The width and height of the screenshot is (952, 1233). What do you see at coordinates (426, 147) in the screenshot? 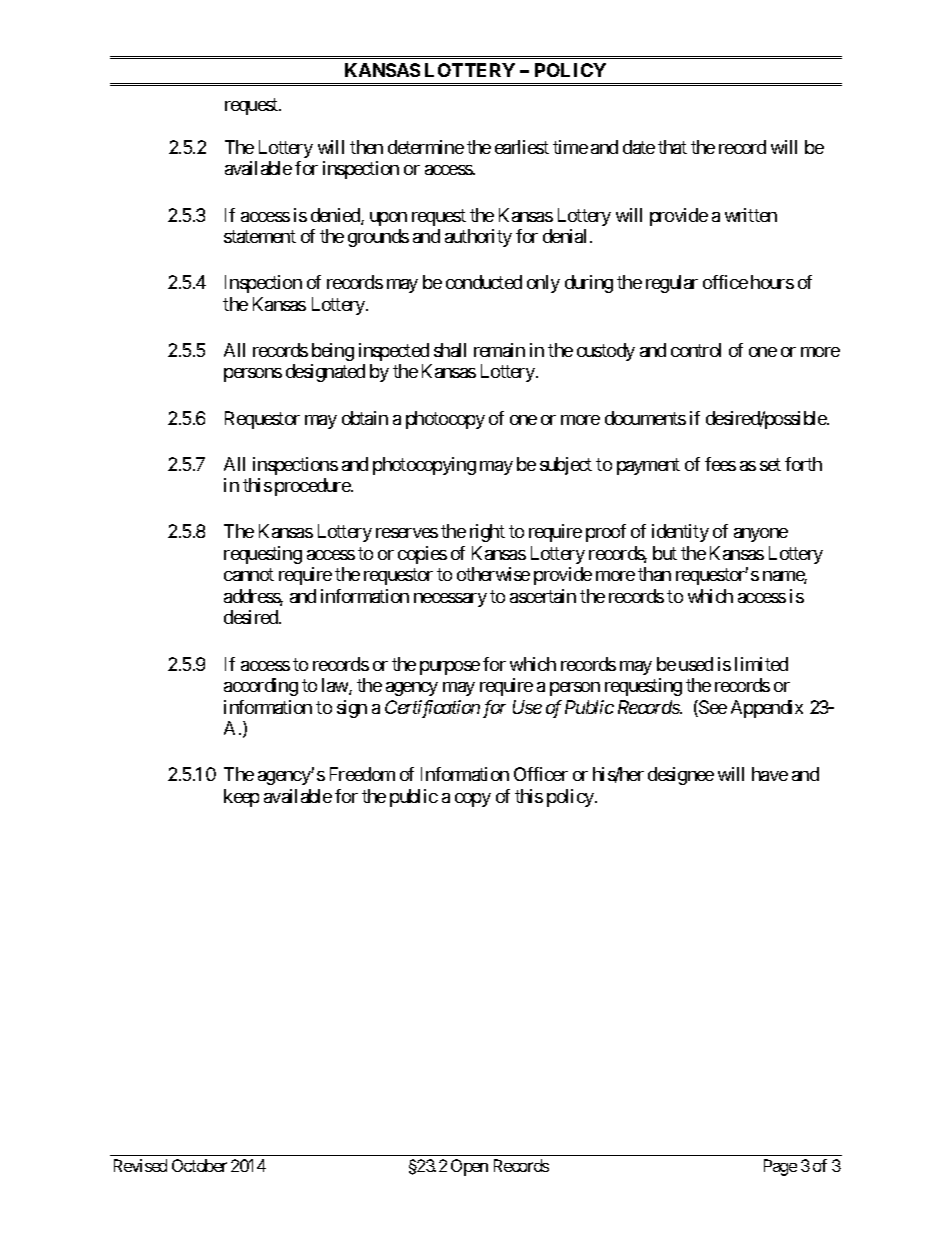
I see `determine` at bounding box center [426, 147].
